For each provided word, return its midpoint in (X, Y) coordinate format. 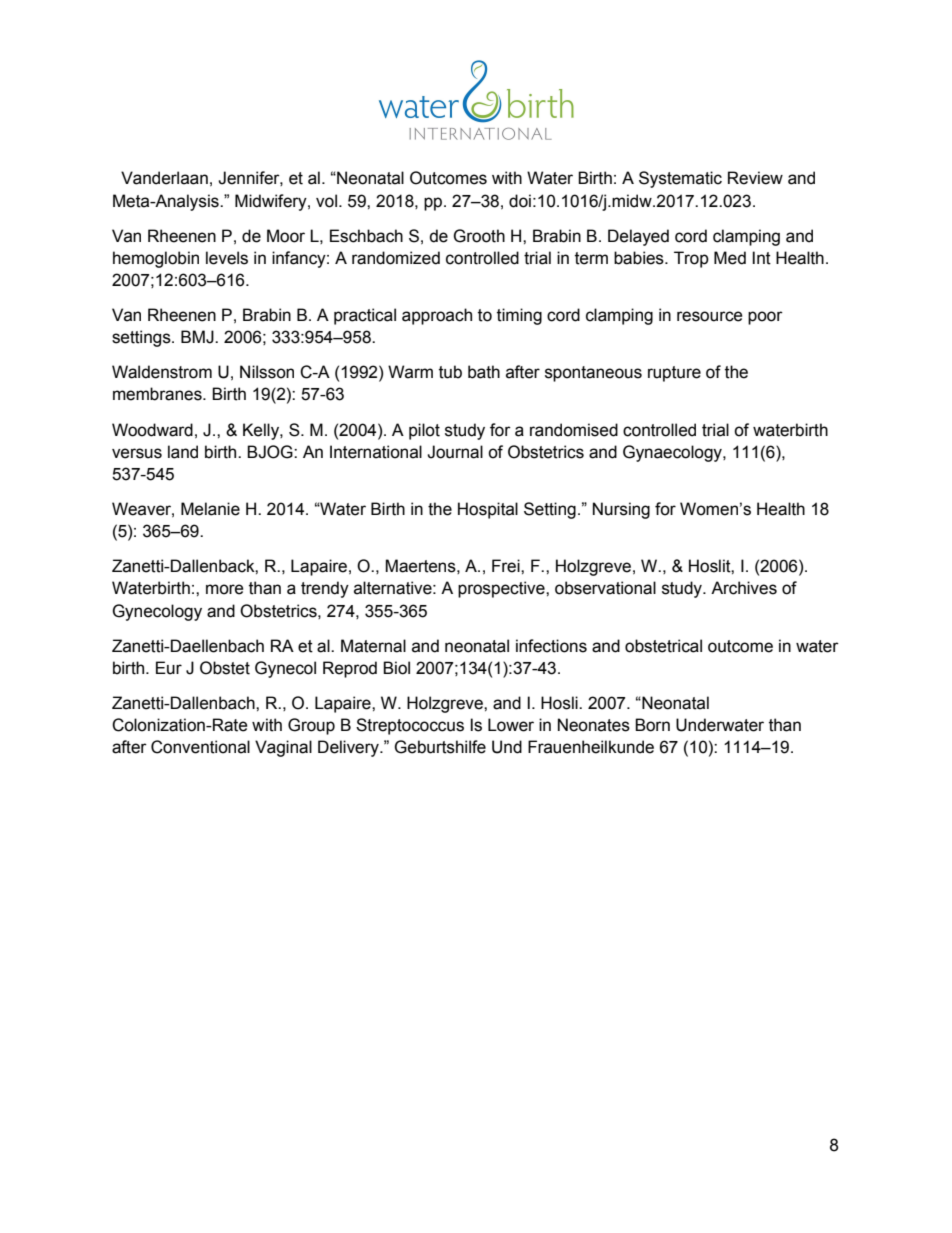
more (225, 589)
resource (710, 316)
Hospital (488, 510)
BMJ (198, 337)
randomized (396, 258)
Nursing (621, 510)
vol (326, 201)
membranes (158, 394)
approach (437, 316)
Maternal (373, 646)
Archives (744, 588)
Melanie (210, 509)
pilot (424, 431)
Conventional (200, 747)
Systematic (680, 179)
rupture (674, 374)
